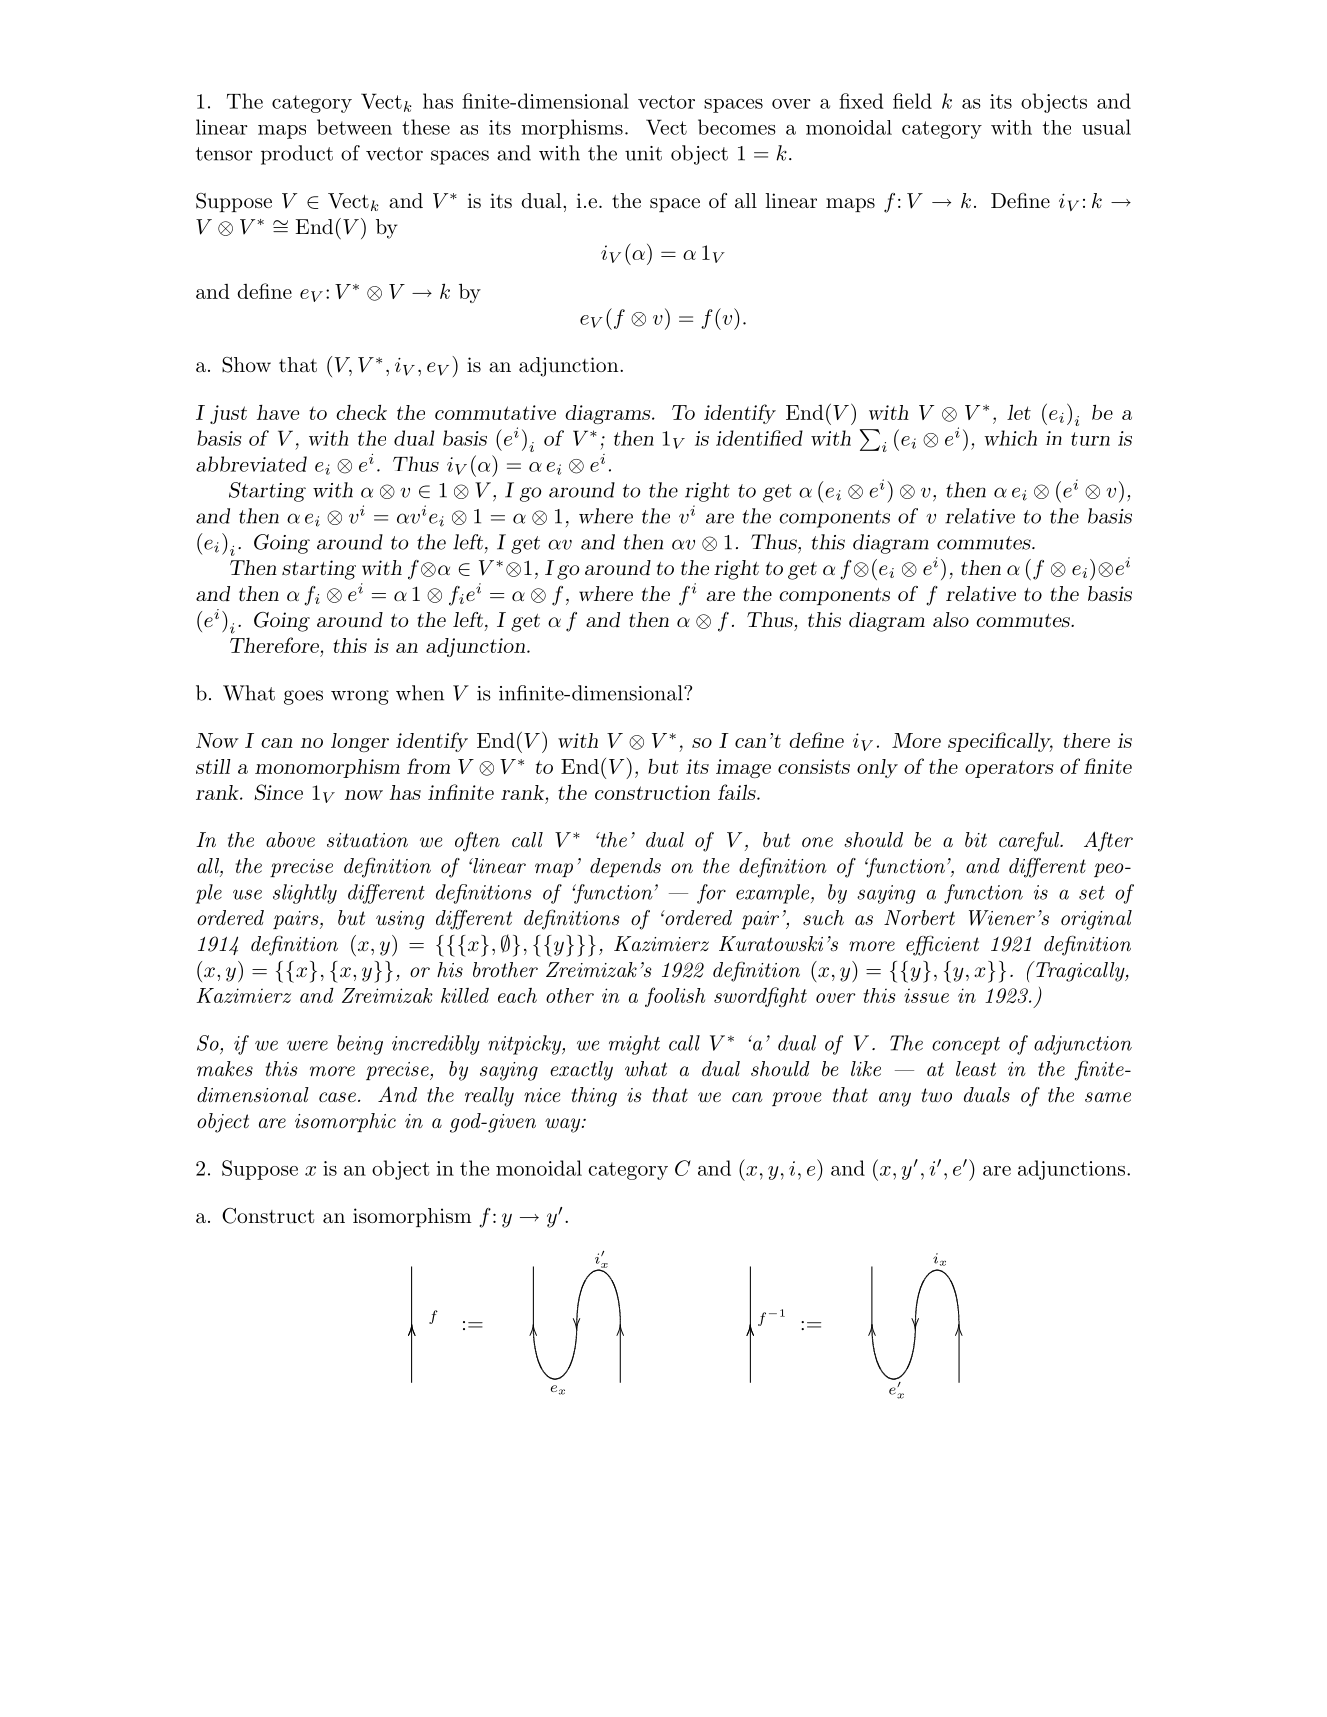  I want to click on field, so click(912, 101).
